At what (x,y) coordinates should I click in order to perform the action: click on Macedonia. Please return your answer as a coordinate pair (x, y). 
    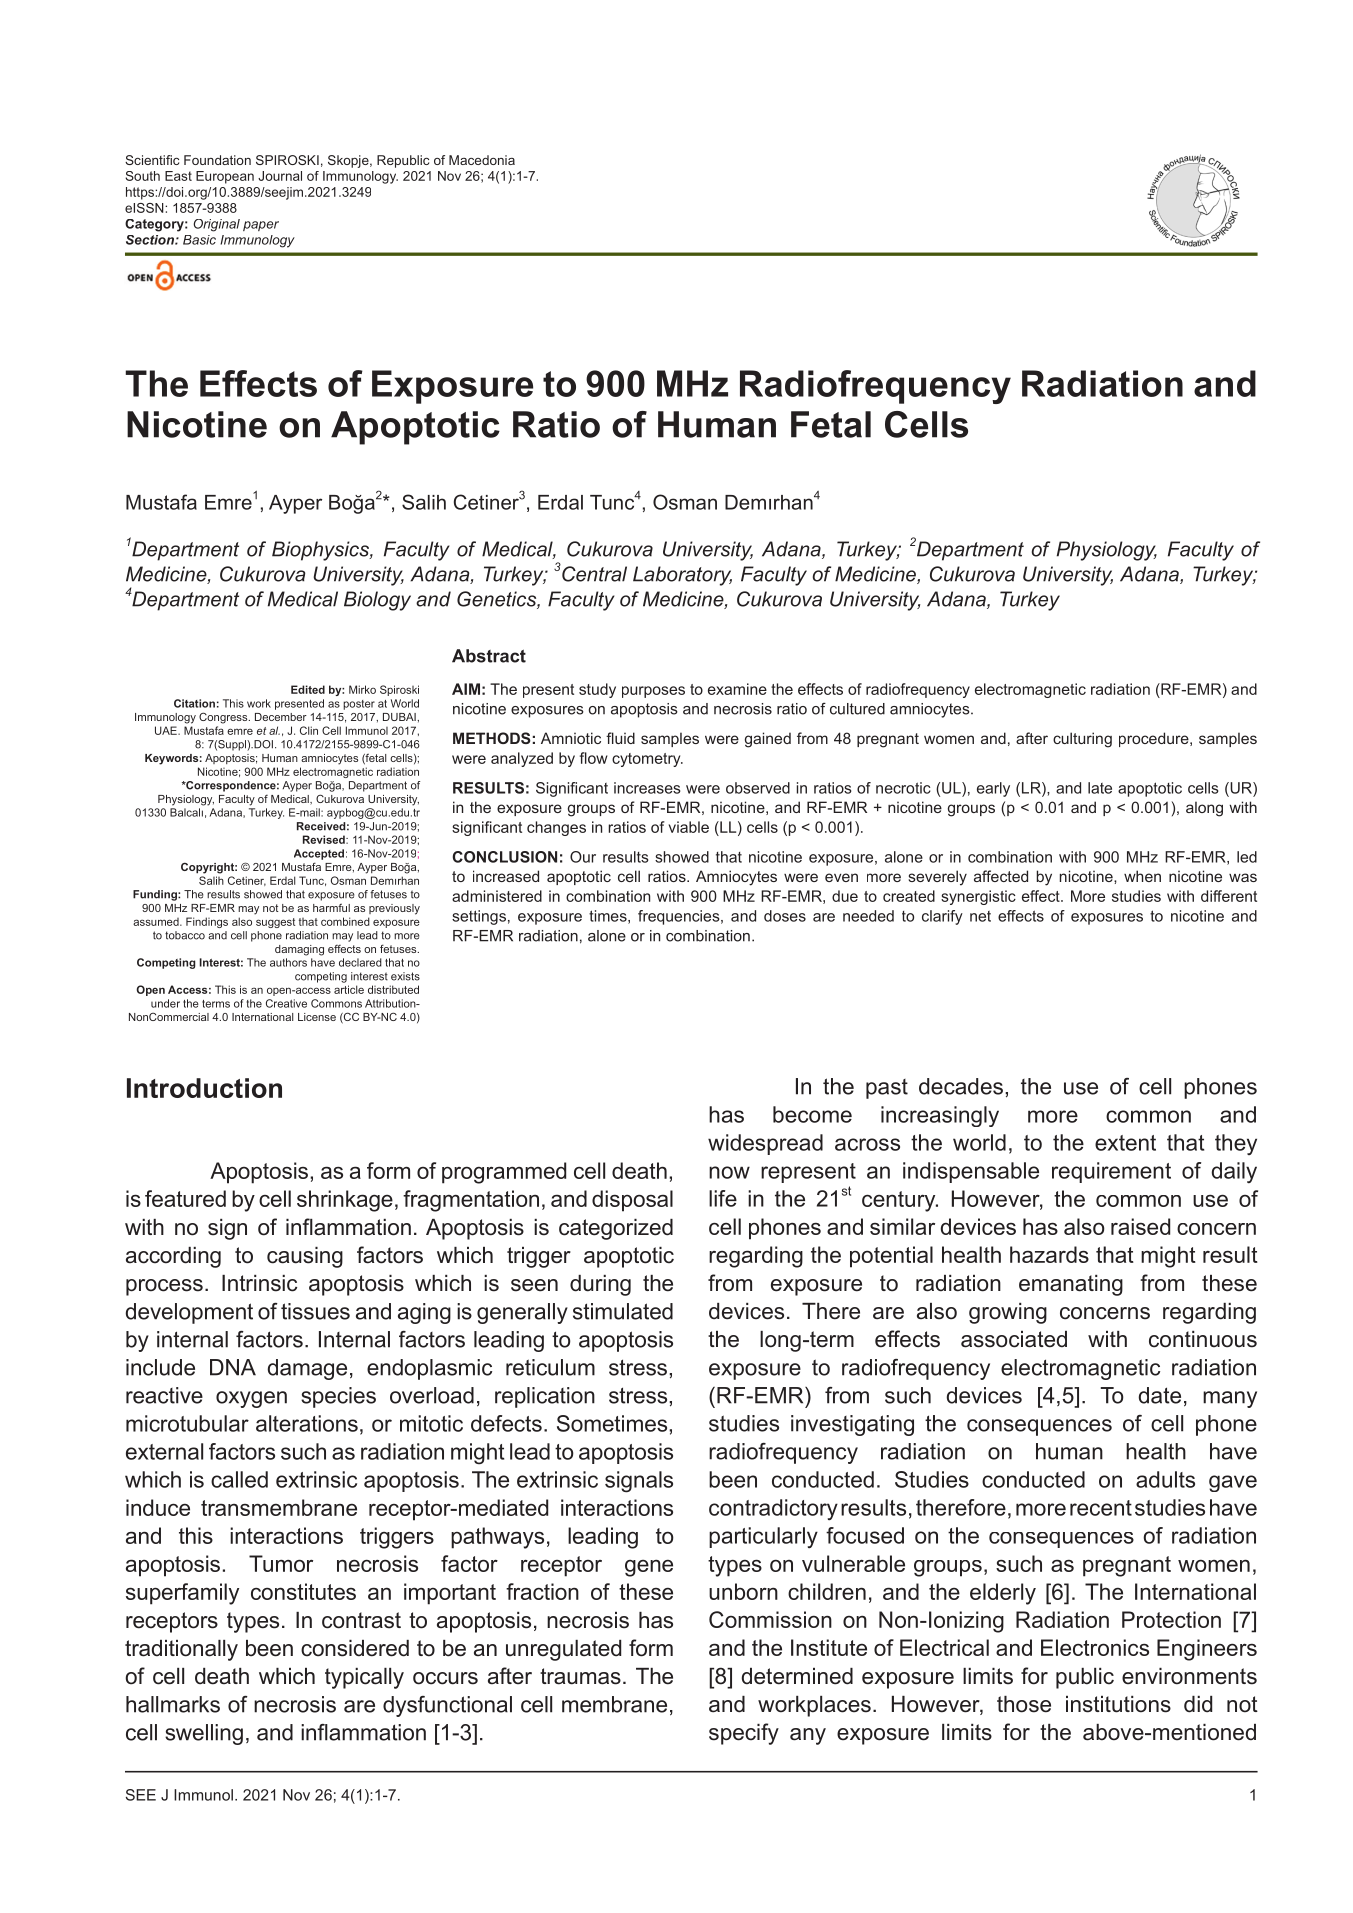
    Looking at the image, I should click on (482, 160).
